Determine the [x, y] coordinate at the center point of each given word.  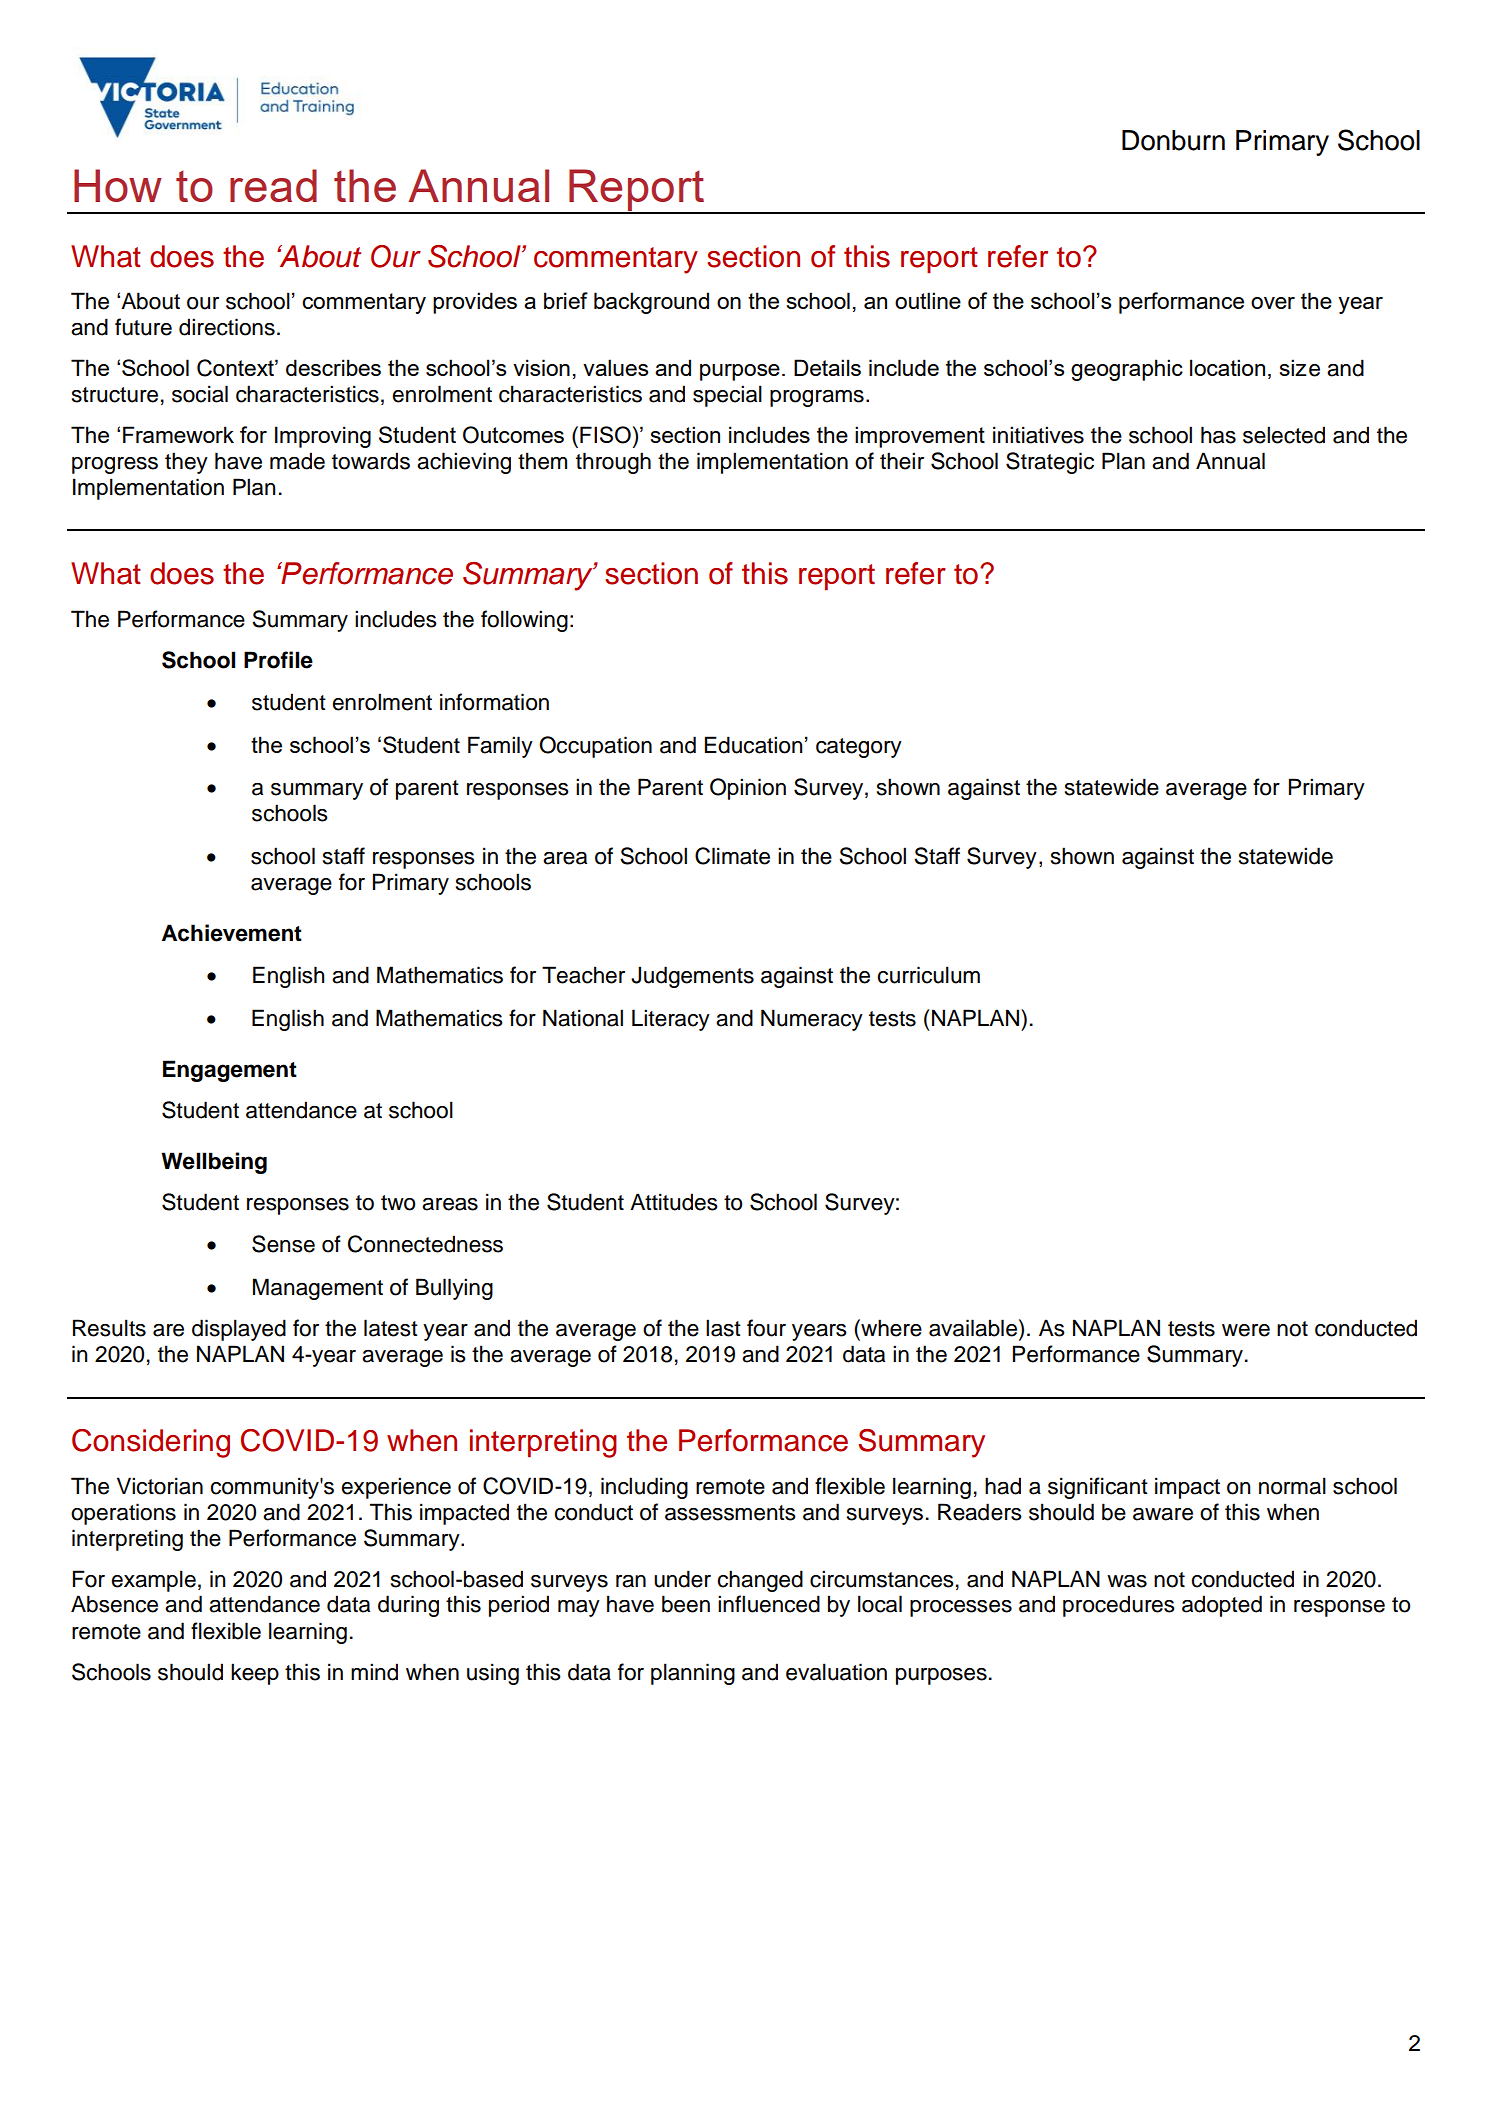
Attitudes [674, 1202]
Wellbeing [214, 1163]
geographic [1127, 370]
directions [227, 327]
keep [255, 1674]
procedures [1119, 1606]
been [686, 1604]
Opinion [748, 789]
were [1246, 1330]
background [651, 303]
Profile [278, 660]
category [859, 748]
